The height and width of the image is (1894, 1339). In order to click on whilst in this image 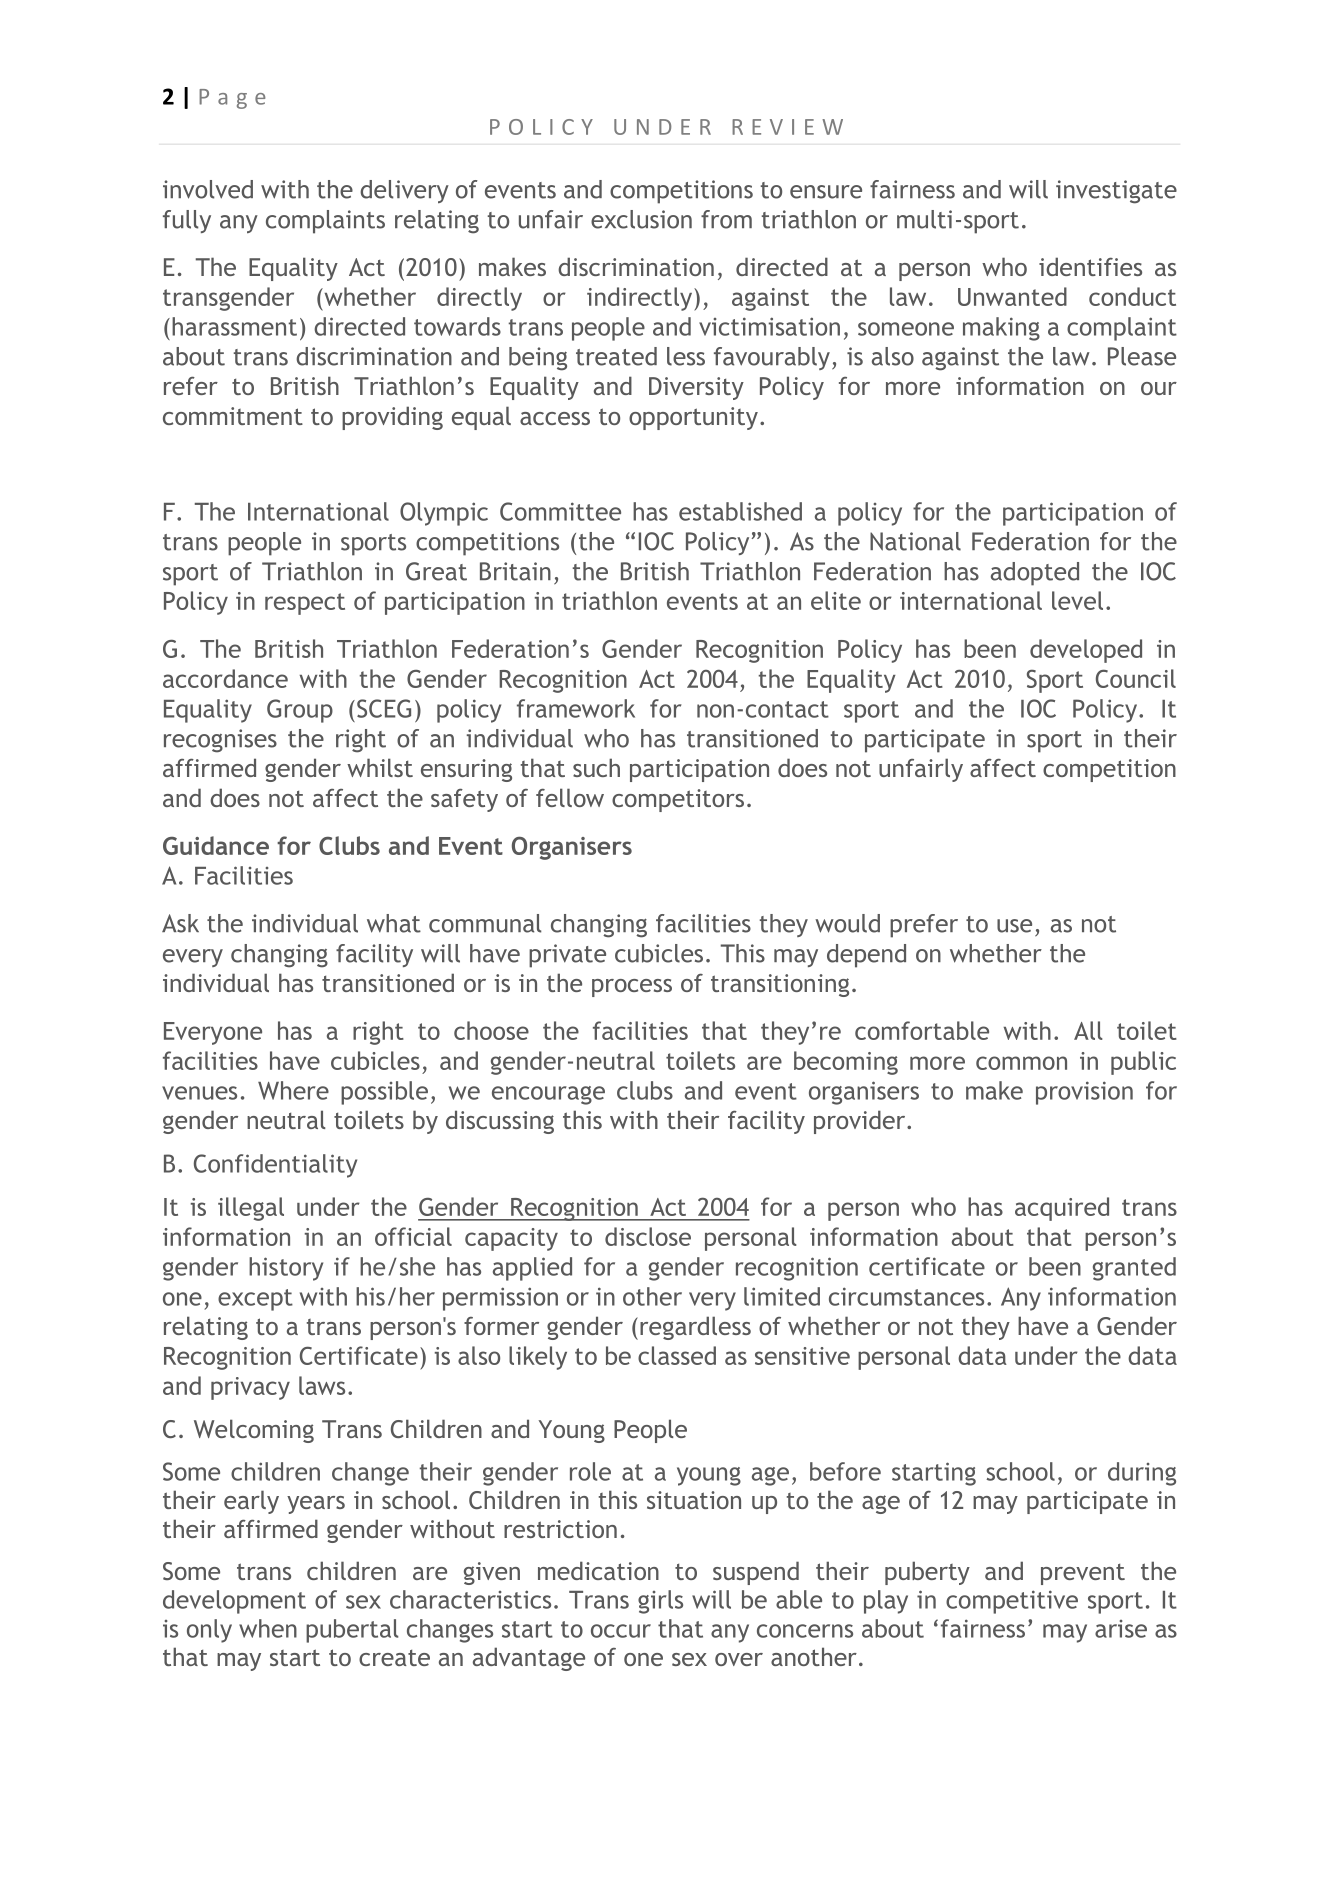, I will do `click(380, 767)`.
